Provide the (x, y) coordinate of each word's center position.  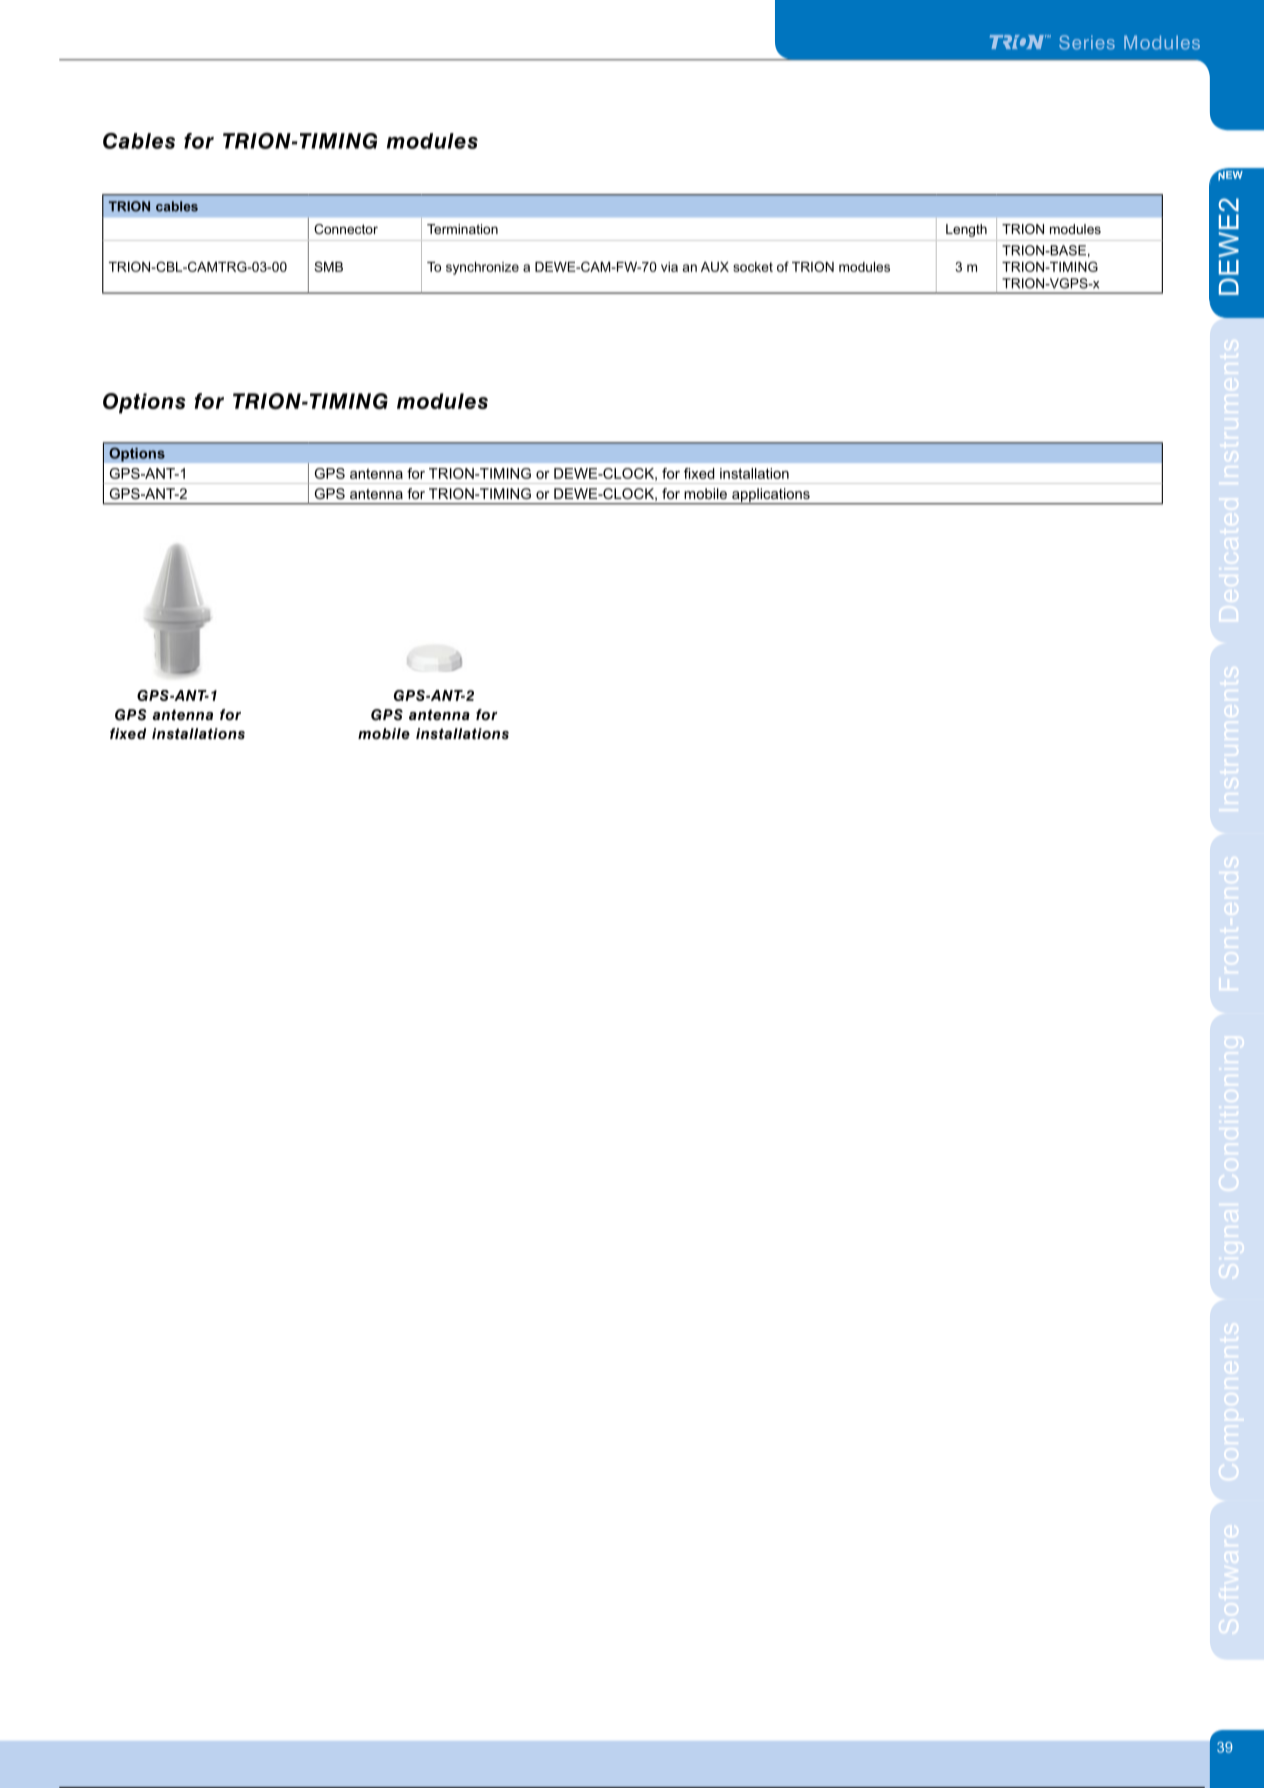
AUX (715, 267)
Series (1087, 42)
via (669, 267)
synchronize (482, 268)
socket (753, 267)
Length (966, 230)
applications (771, 496)
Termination (462, 229)
